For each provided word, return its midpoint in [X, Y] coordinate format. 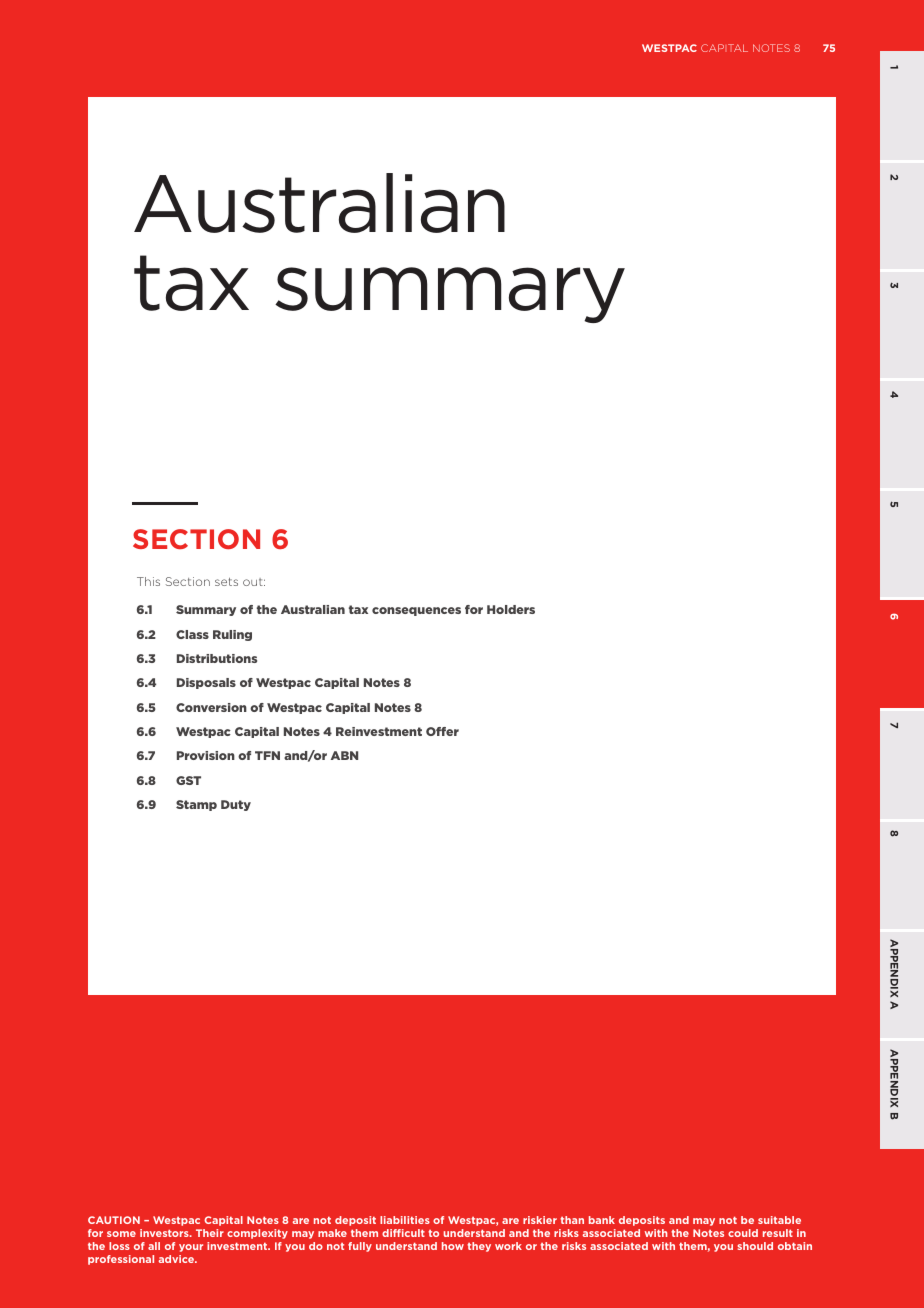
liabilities [405, 1220]
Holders [511, 609]
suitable [779, 1220]
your [191, 1248]
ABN [344, 755]
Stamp [196, 805]
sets [226, 582]
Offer [442, 731]
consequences [416, 611]
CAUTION [114, 1220]
